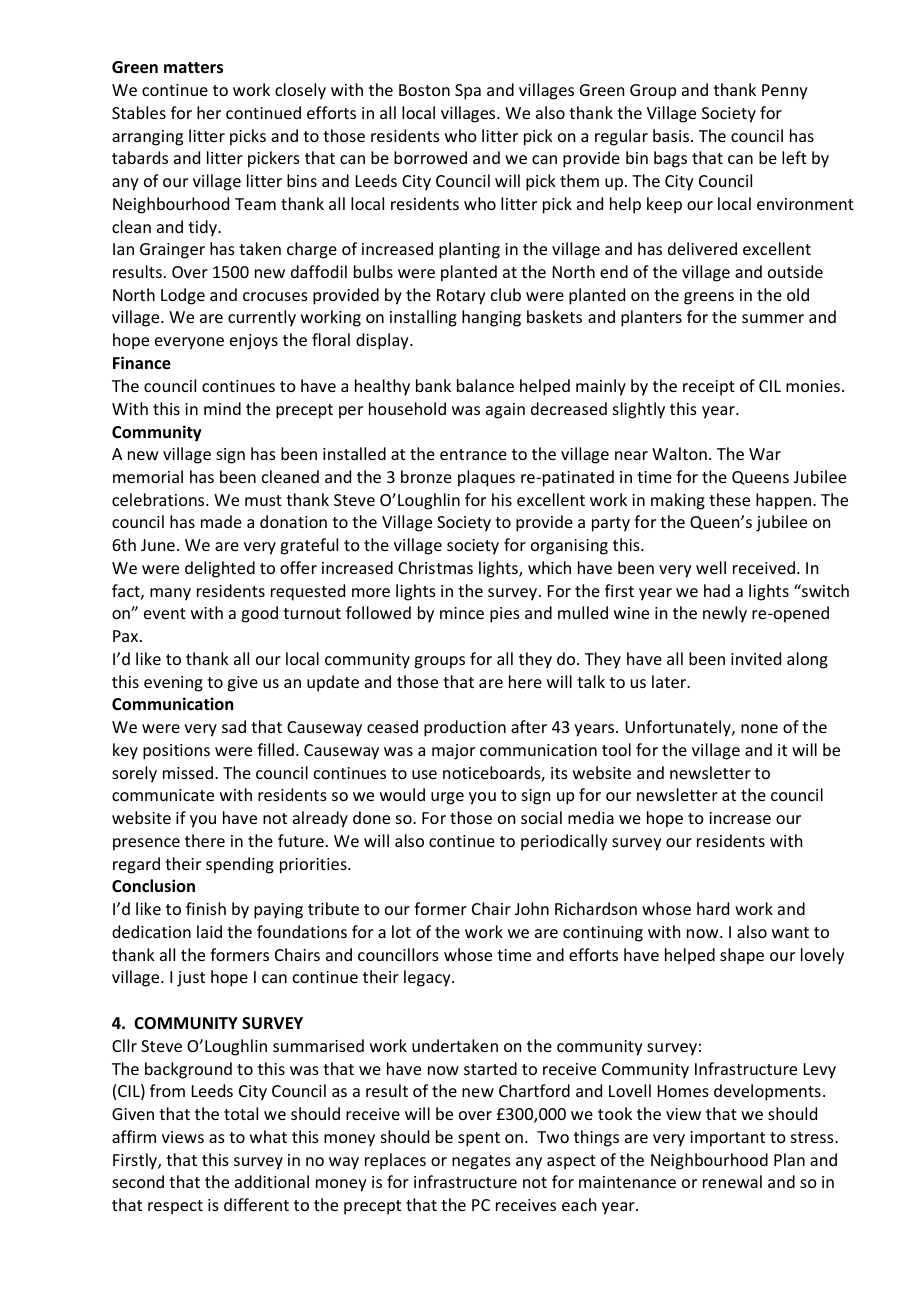  Describe the element at coordinates (191, 979) in the document. I see `just` at that location.
